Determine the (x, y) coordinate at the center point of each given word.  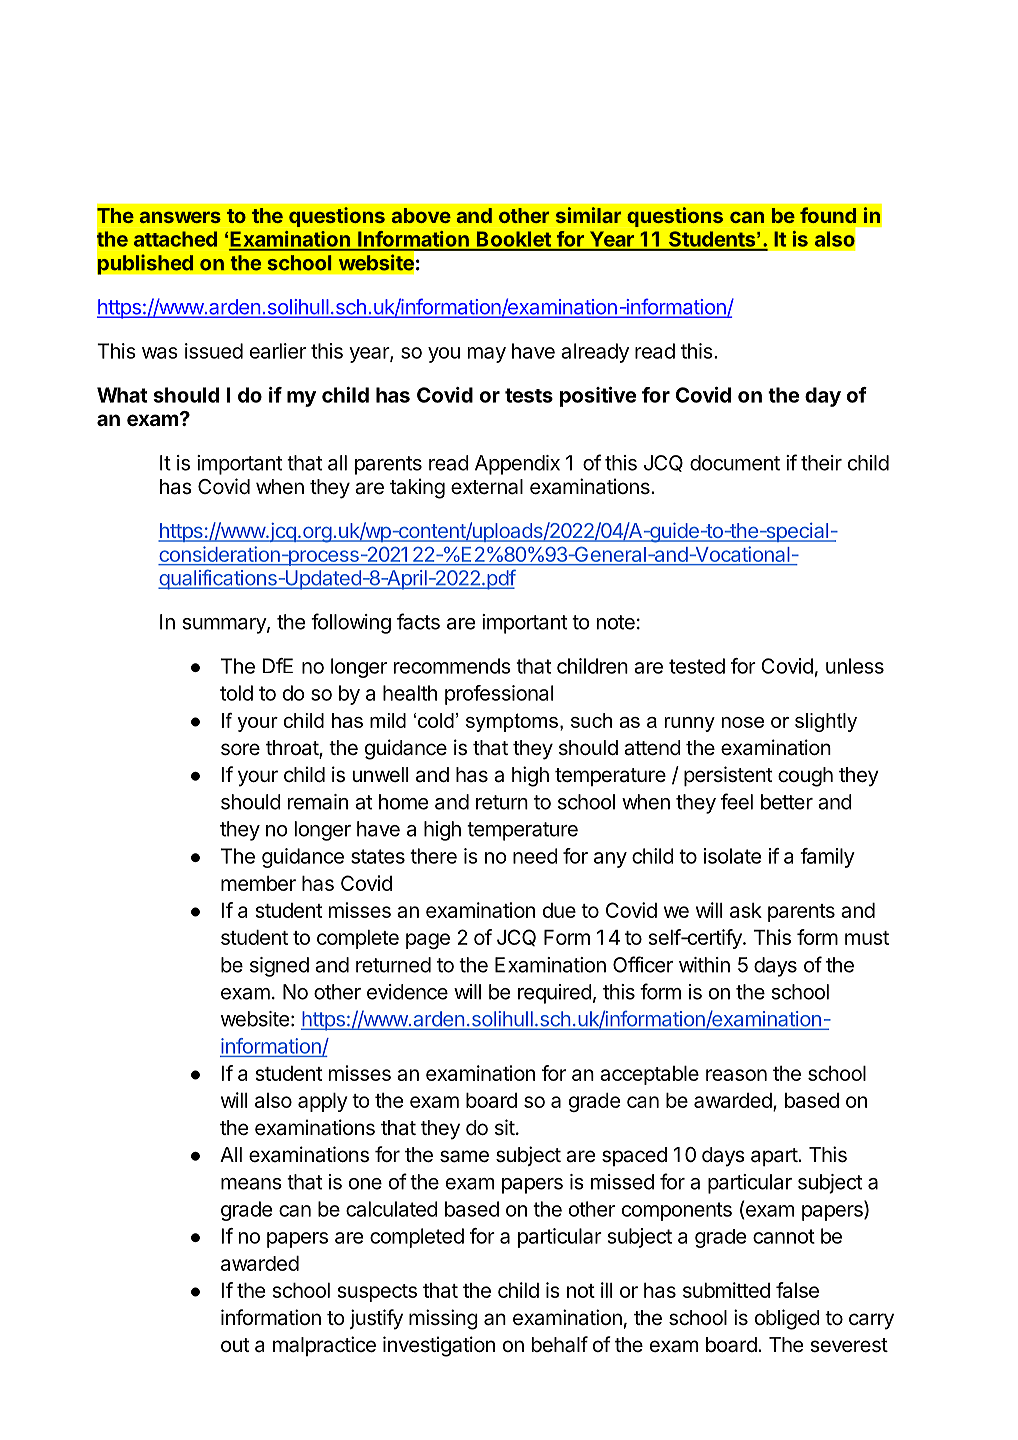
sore (240, 749)
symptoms (512, 722)
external (487, 487)
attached (175, 239)
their (821, 463)
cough (805, 777)
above (421, 215)
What (122, 395)
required (555, 994)
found (828, 215)
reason (736, 1075)
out (235, 1345)
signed (279, 967)
